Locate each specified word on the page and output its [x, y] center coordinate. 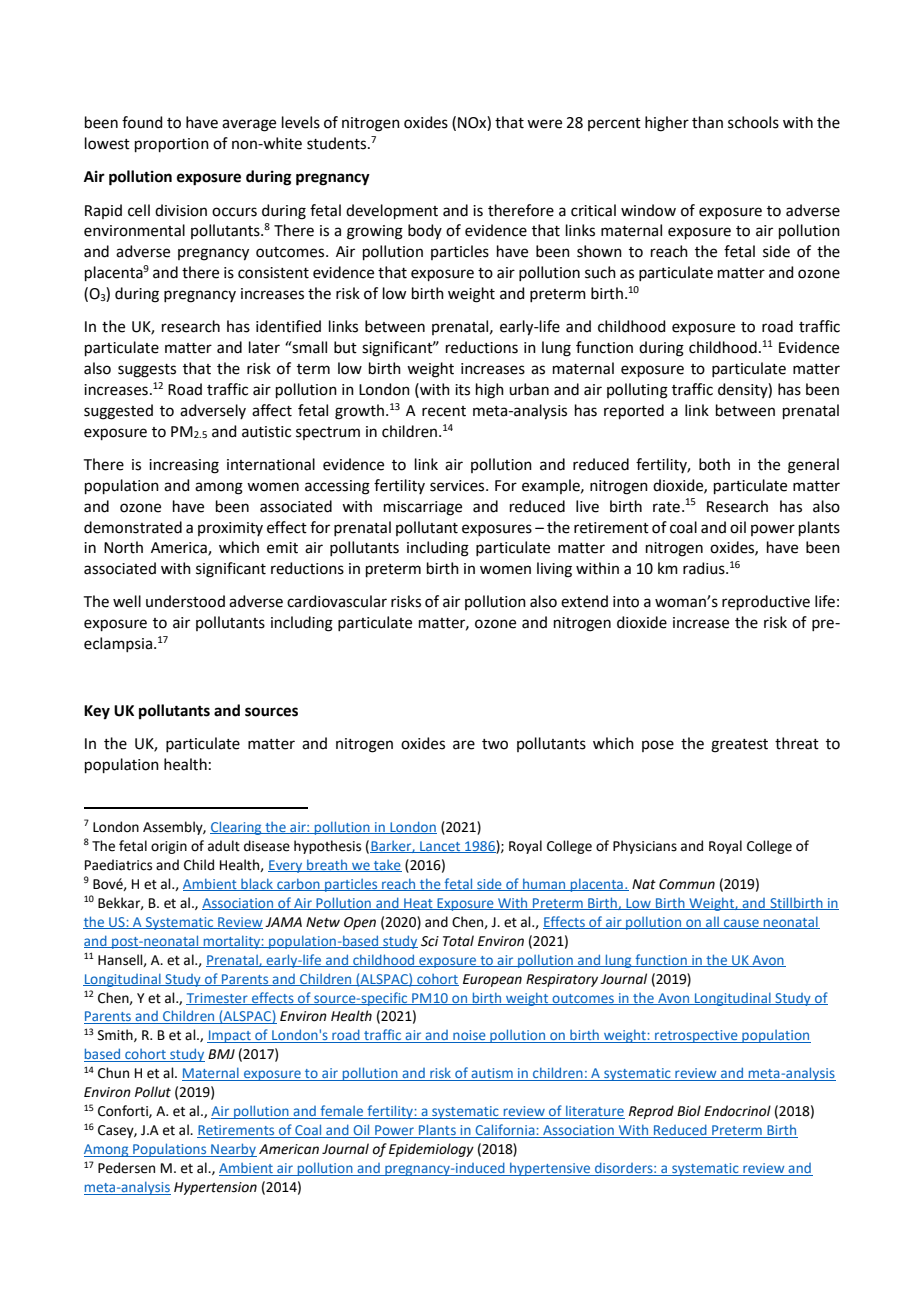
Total [458, 941]
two [495, 744]
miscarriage [423, 508]
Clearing [237, 828]
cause [741, 924]
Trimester [218, 999]
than [707, 122]
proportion [172, 145]
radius [705, 568]
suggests [147, 371]
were [544, 124]
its [462, 390]
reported [634, 411]
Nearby [233, 1150]
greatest [739, 746]
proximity [230, 529]
